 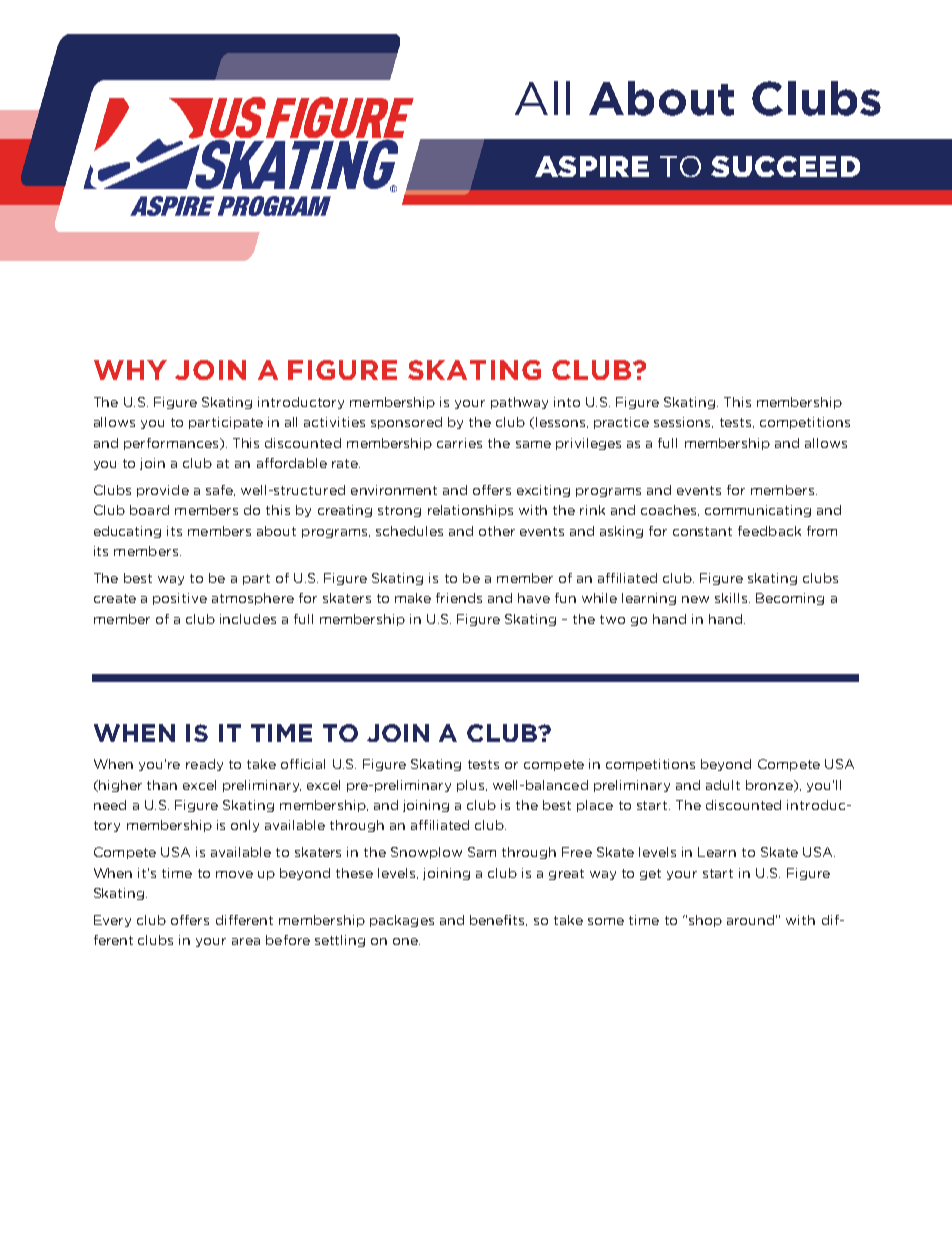 What do you see at coordinates (702, 531) in the screenshot?
I see `constant` at bounding box center [702, 531].
